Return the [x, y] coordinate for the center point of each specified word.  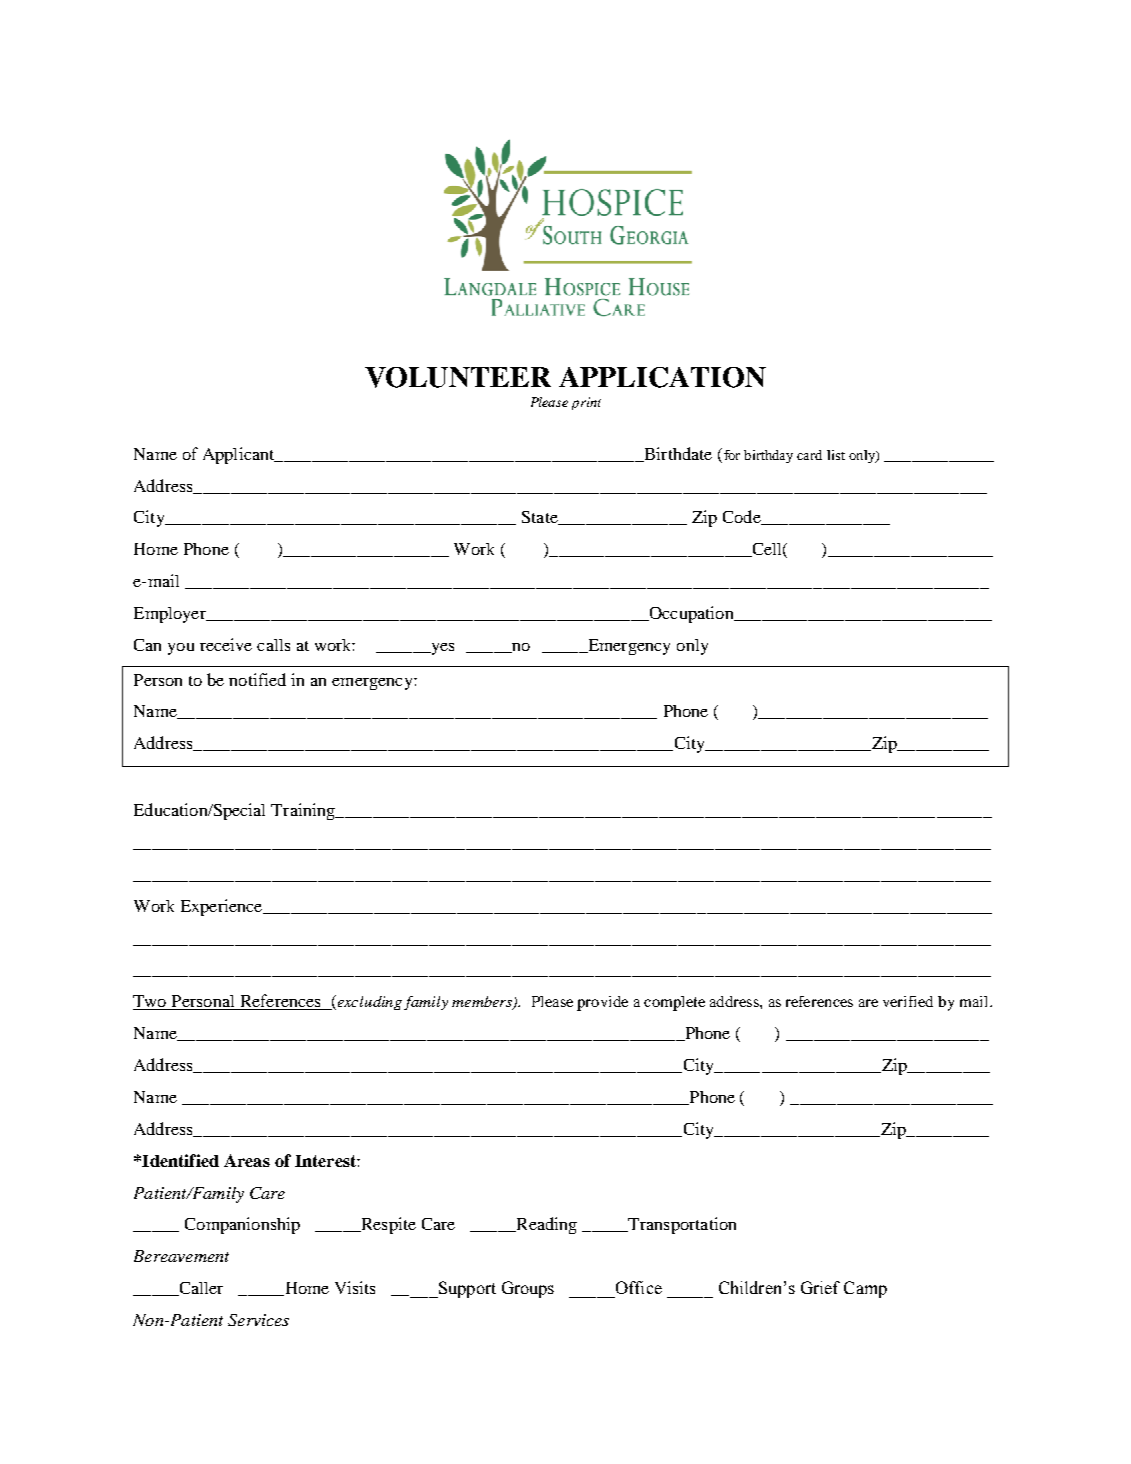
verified [908, 1001]
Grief [820, 1287]
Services [258, 1320]
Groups [528, 1289]
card [809, 455]
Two [151, 1002]
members [483, 1003]
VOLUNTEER [458, 377]
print [586, 403]
